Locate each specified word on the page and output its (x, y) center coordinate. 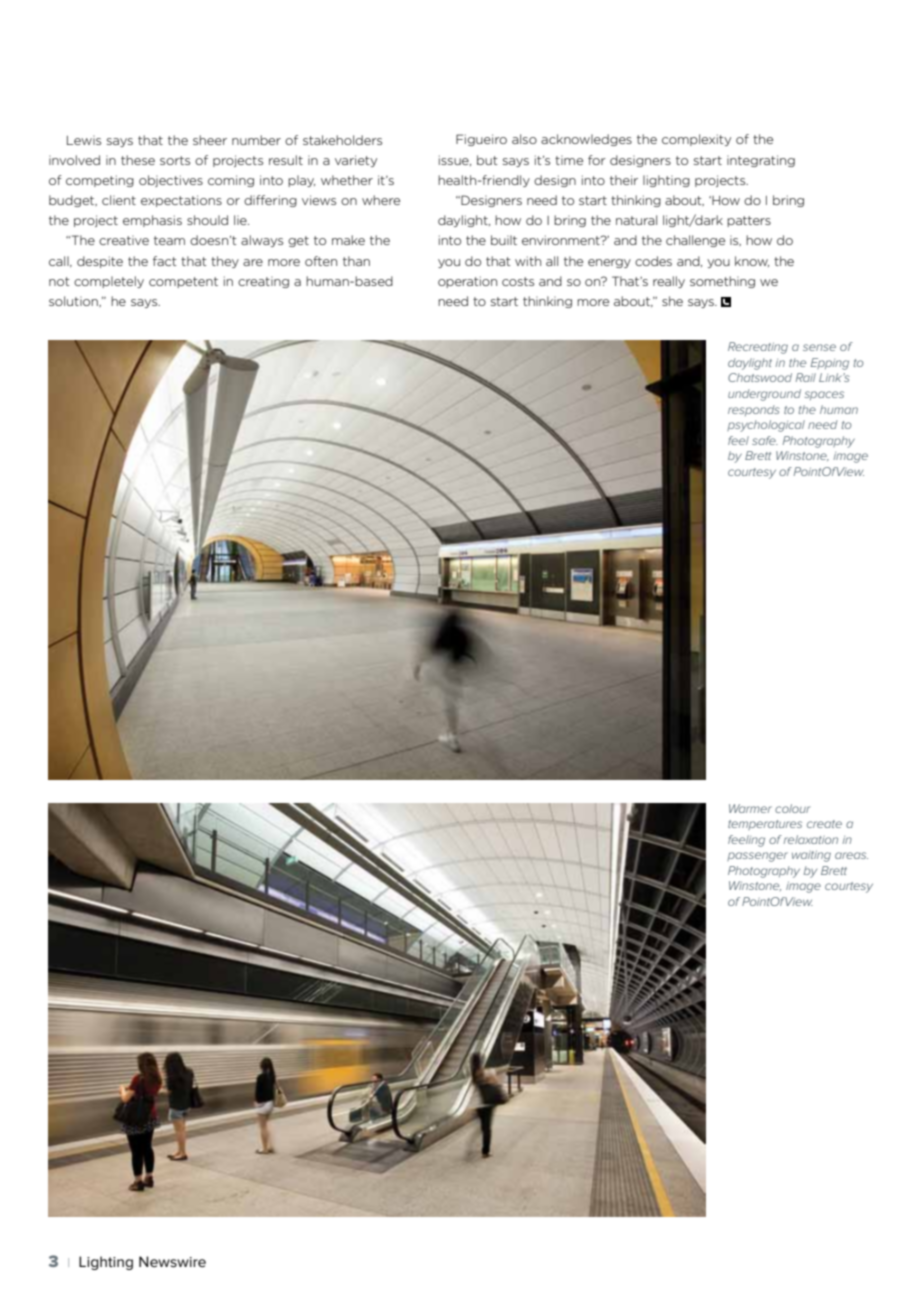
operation (467, 282)
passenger (757, 857)
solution (74, 301)
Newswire (172, 1261)
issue (455, 160)
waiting (811, 856)
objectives (171, 181)
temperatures (765, 825)
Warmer (750, 808)
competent (183, 282)
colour (793, 808)
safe (765, 440)
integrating (761, 161)
